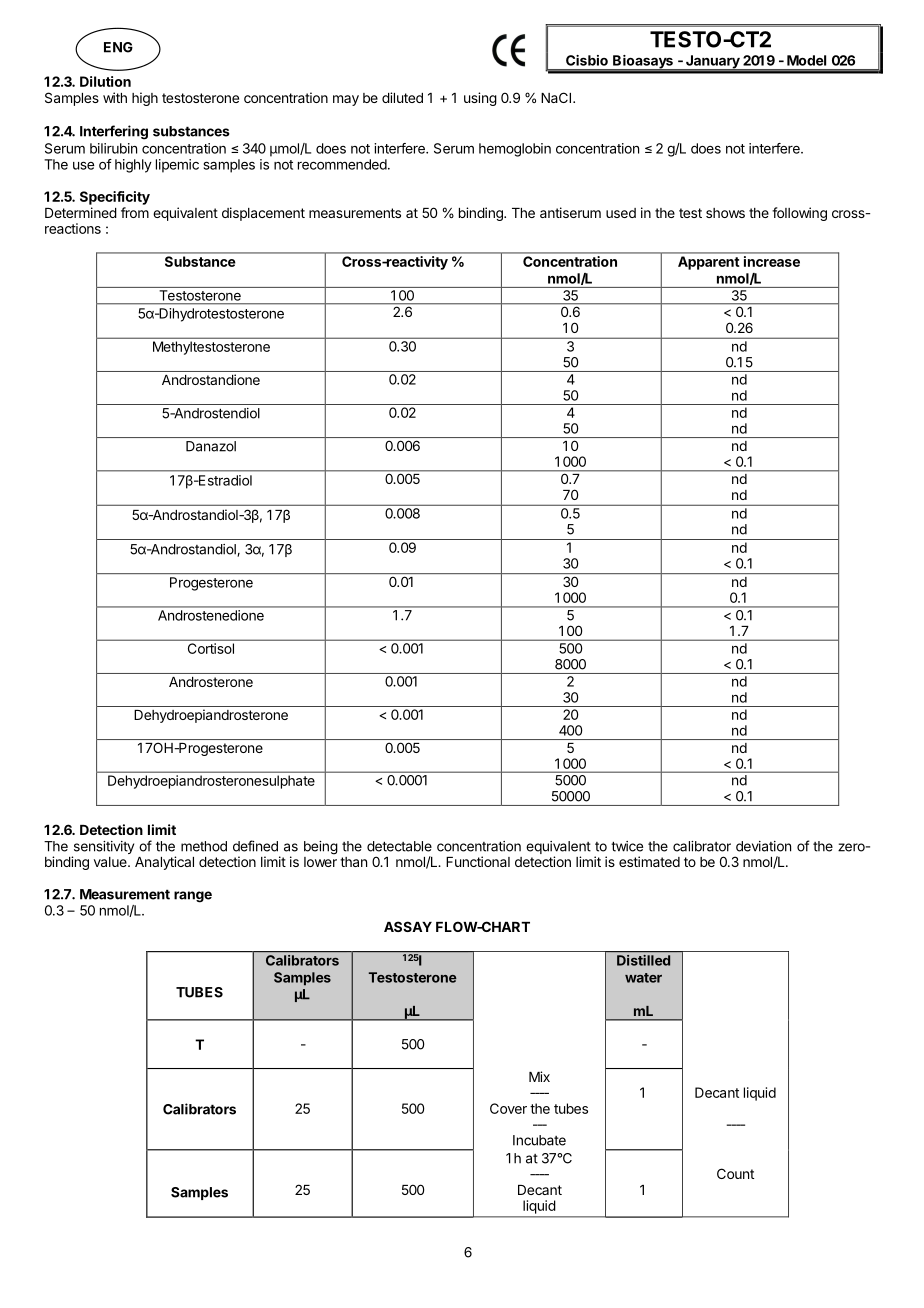 This document has height=1308, width=924. I want to click on deviation, so click(763, 846).
